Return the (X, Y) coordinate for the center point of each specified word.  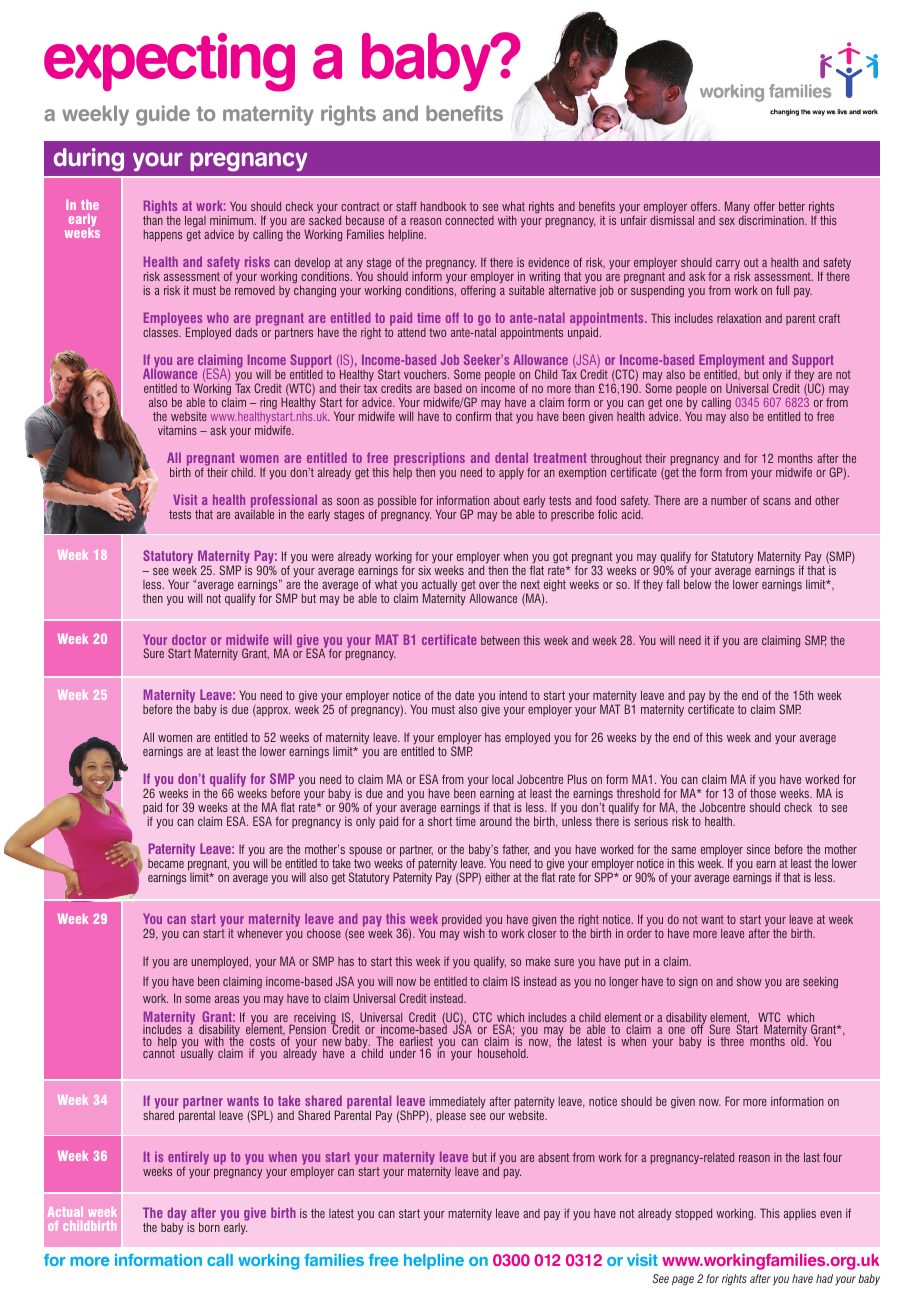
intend (513, 695)
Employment (732, 362)
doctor (189, 639)
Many (737, 208)
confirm (473, 416)
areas (227, 999)
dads (246, 332)
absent (553, 1157)
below (697, 583)
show (749, 981)
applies (800, 1214)
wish (474, 933)
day (178, 1215)
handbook (443, 206)
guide (163, 115)
